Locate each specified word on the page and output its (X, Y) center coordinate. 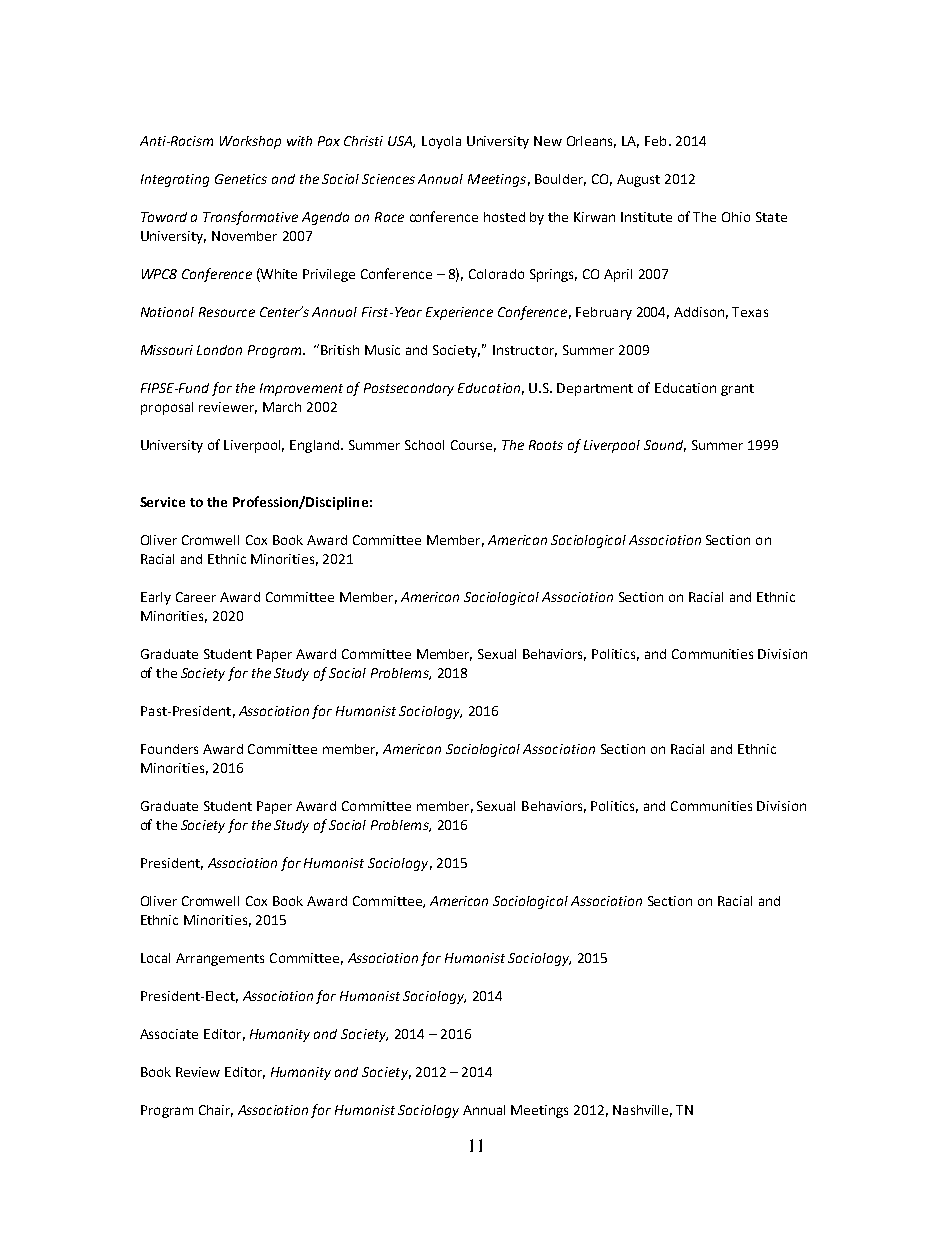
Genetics (241, 179)
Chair (216, 1111)
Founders (169, 749)
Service (162, 502)
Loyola (441, 142)
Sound (665, 446)
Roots (546, 445)
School (424, 445)
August (638, 180)
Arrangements (220, 959)
